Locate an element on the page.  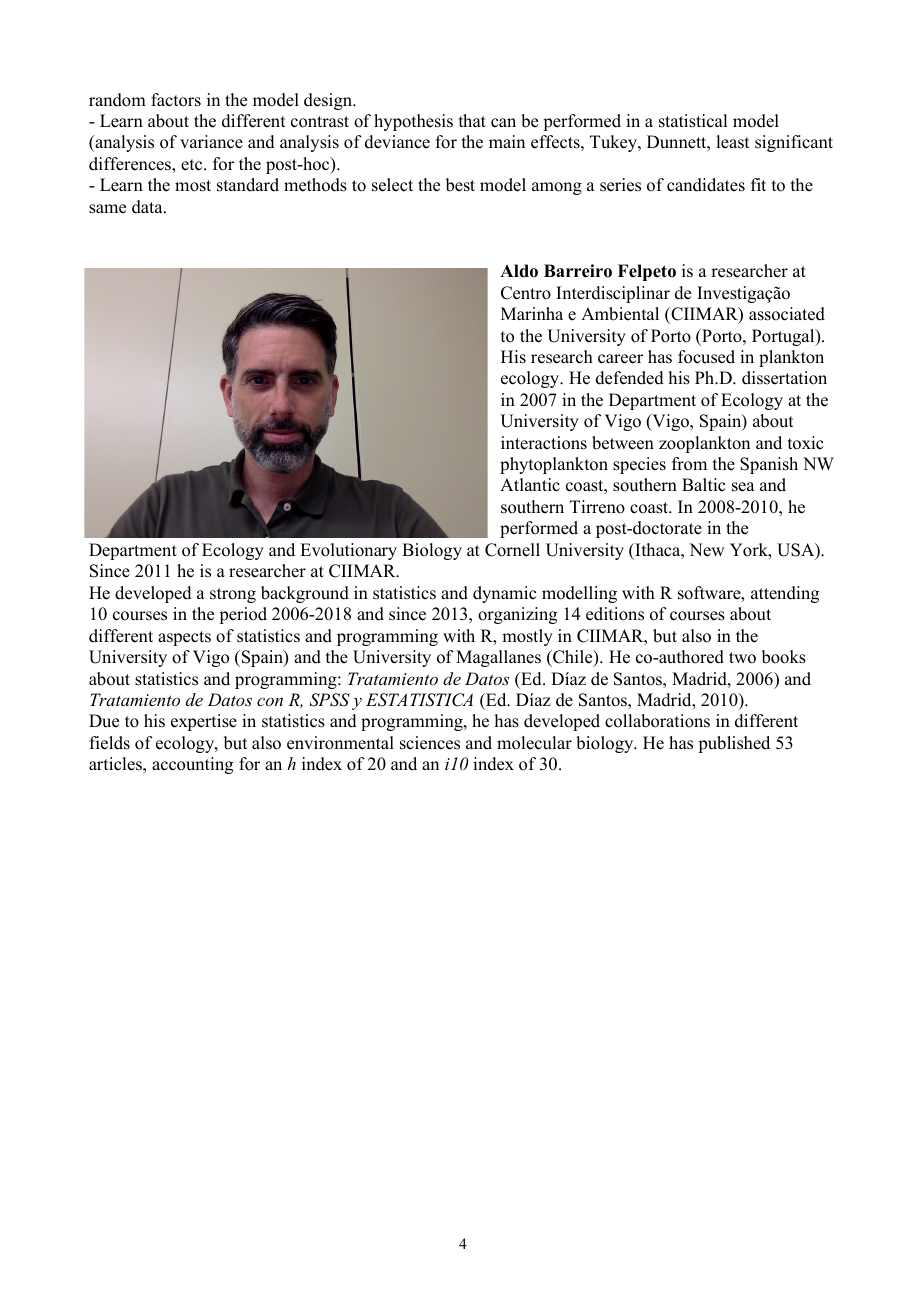
same is located at coordinates (107, 209).
